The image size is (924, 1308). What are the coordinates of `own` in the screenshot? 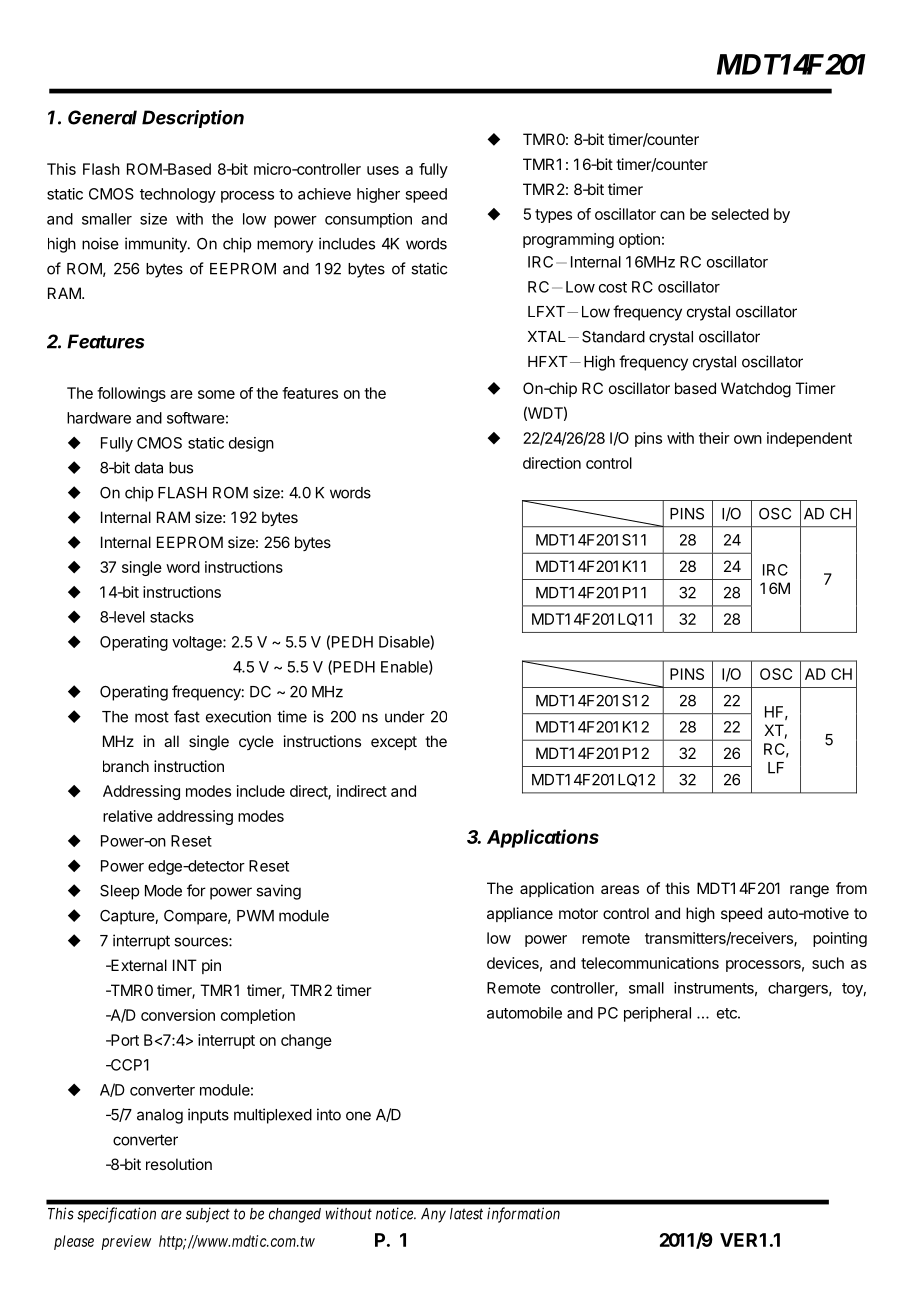 It's located at (748, 439).
